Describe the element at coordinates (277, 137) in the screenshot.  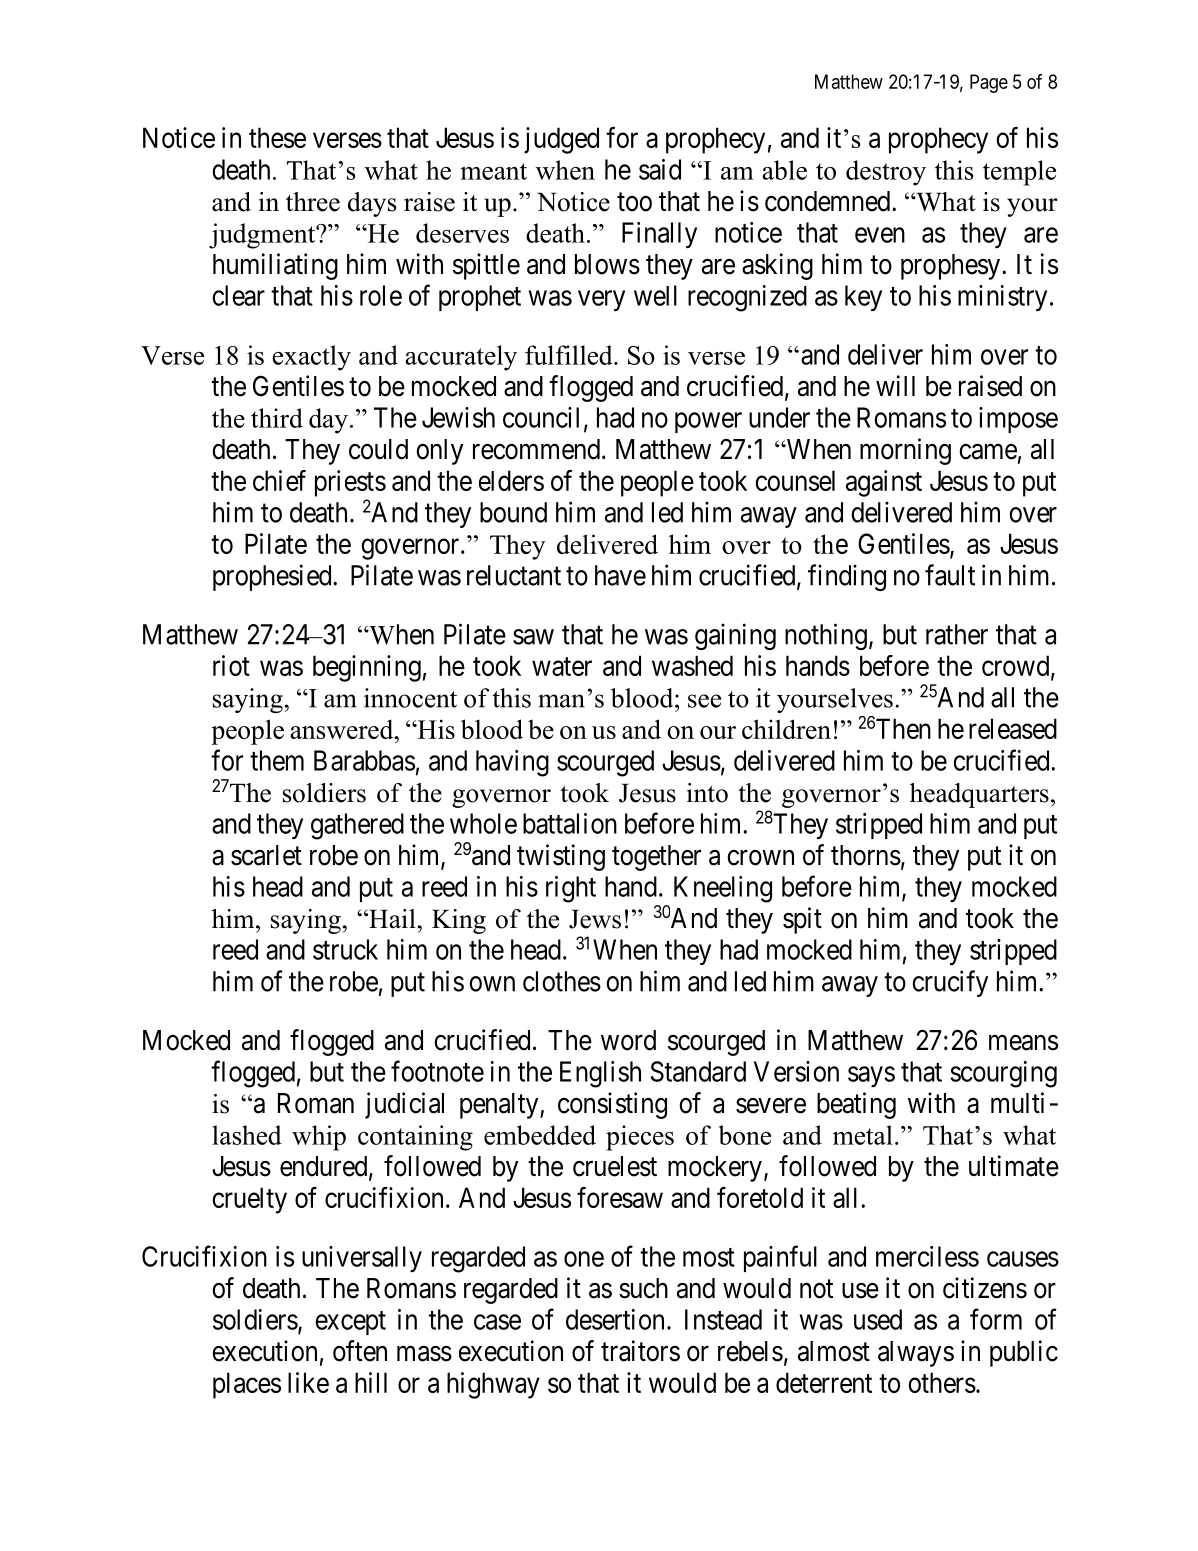
I see `these` at that location.
